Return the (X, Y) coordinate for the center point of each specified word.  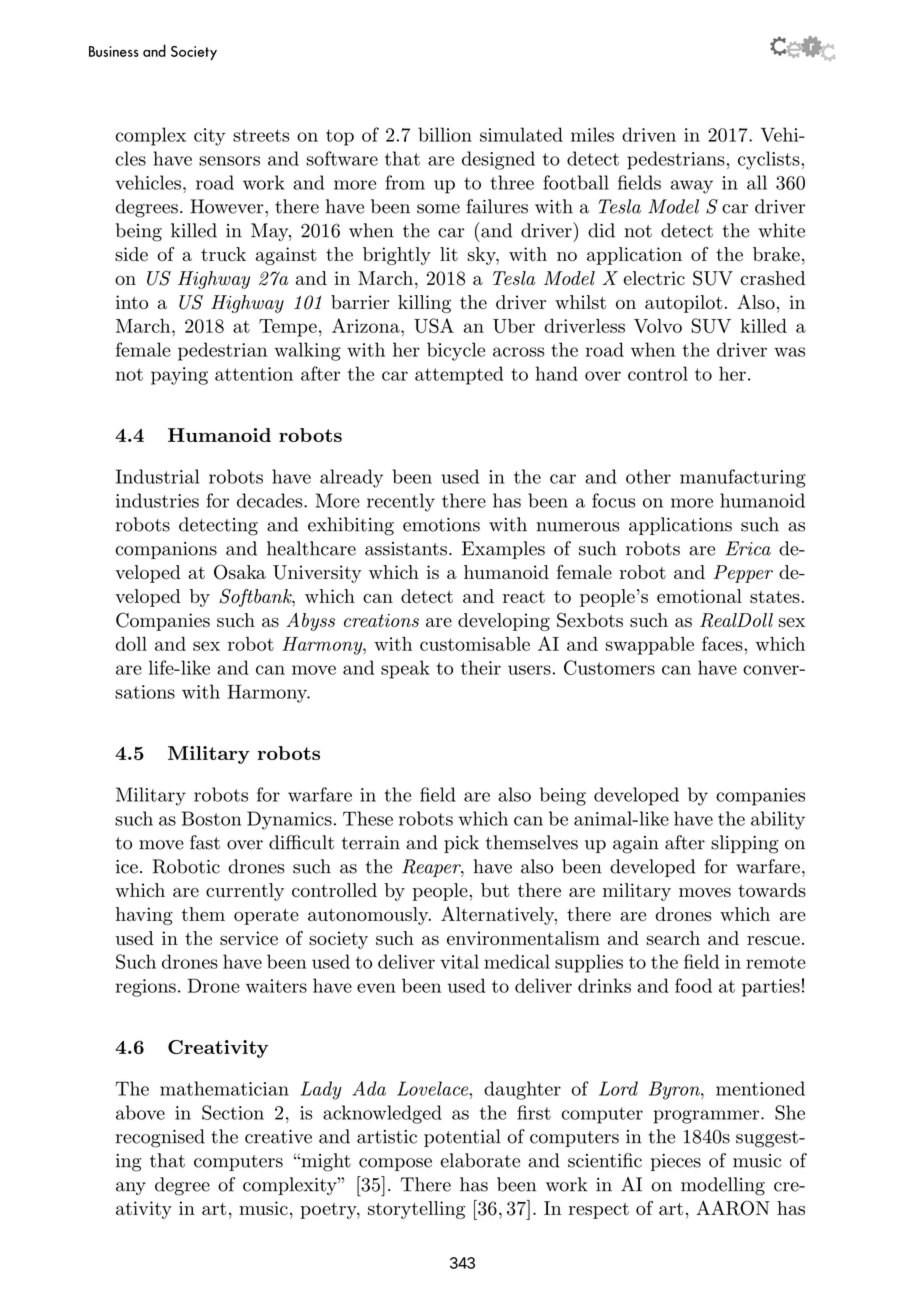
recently (401, 502)
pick (461, 844)
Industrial (157, 476)
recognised (160, 1138)
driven (649, 134)
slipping (744, 844)
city (209, 137)
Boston (211, 818)
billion (445, 134)
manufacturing (743, 478)
